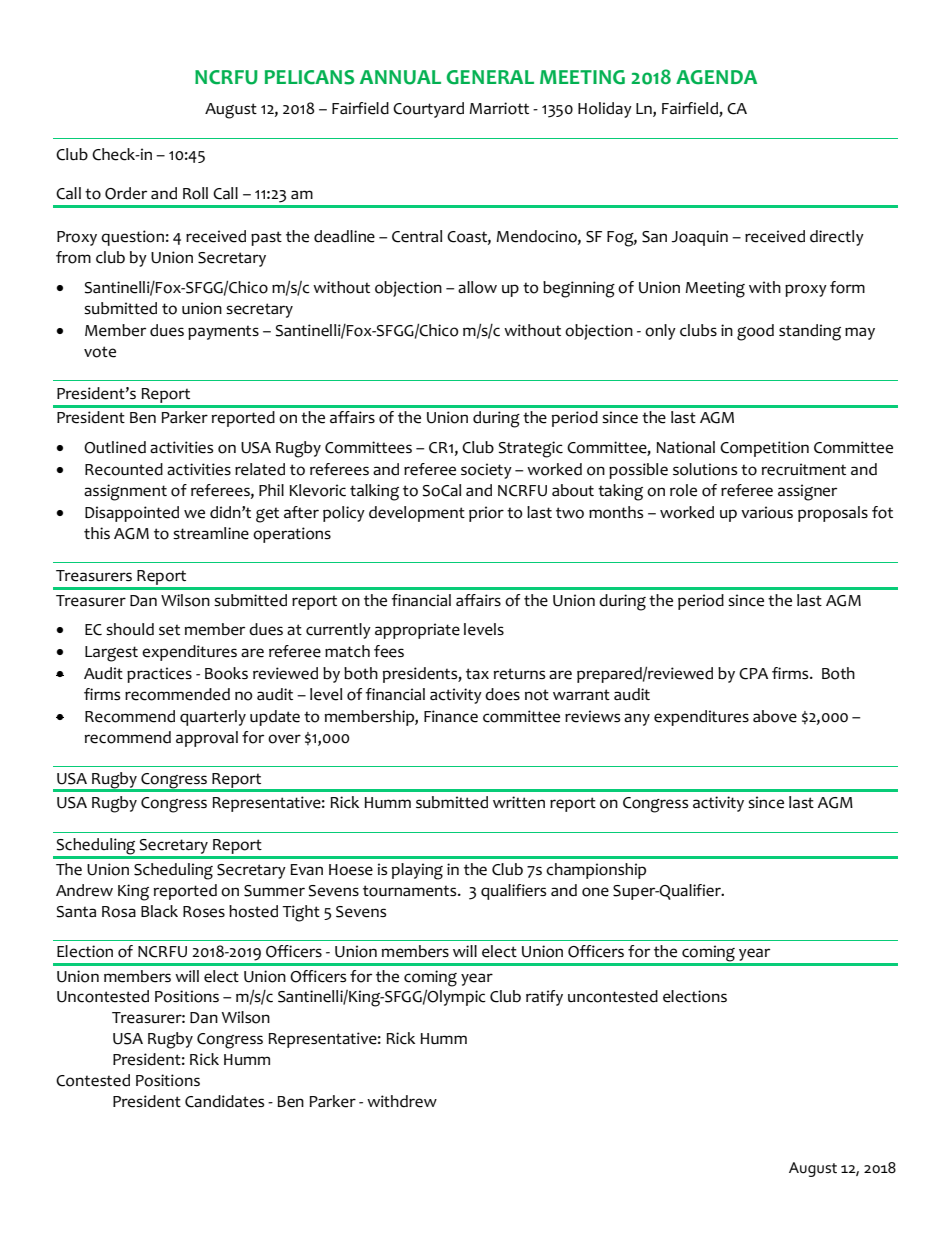  What do you see at coordinates (224, 1101) in the screenshot?
I see `Candidates` at bounding box center [224, 1101].
